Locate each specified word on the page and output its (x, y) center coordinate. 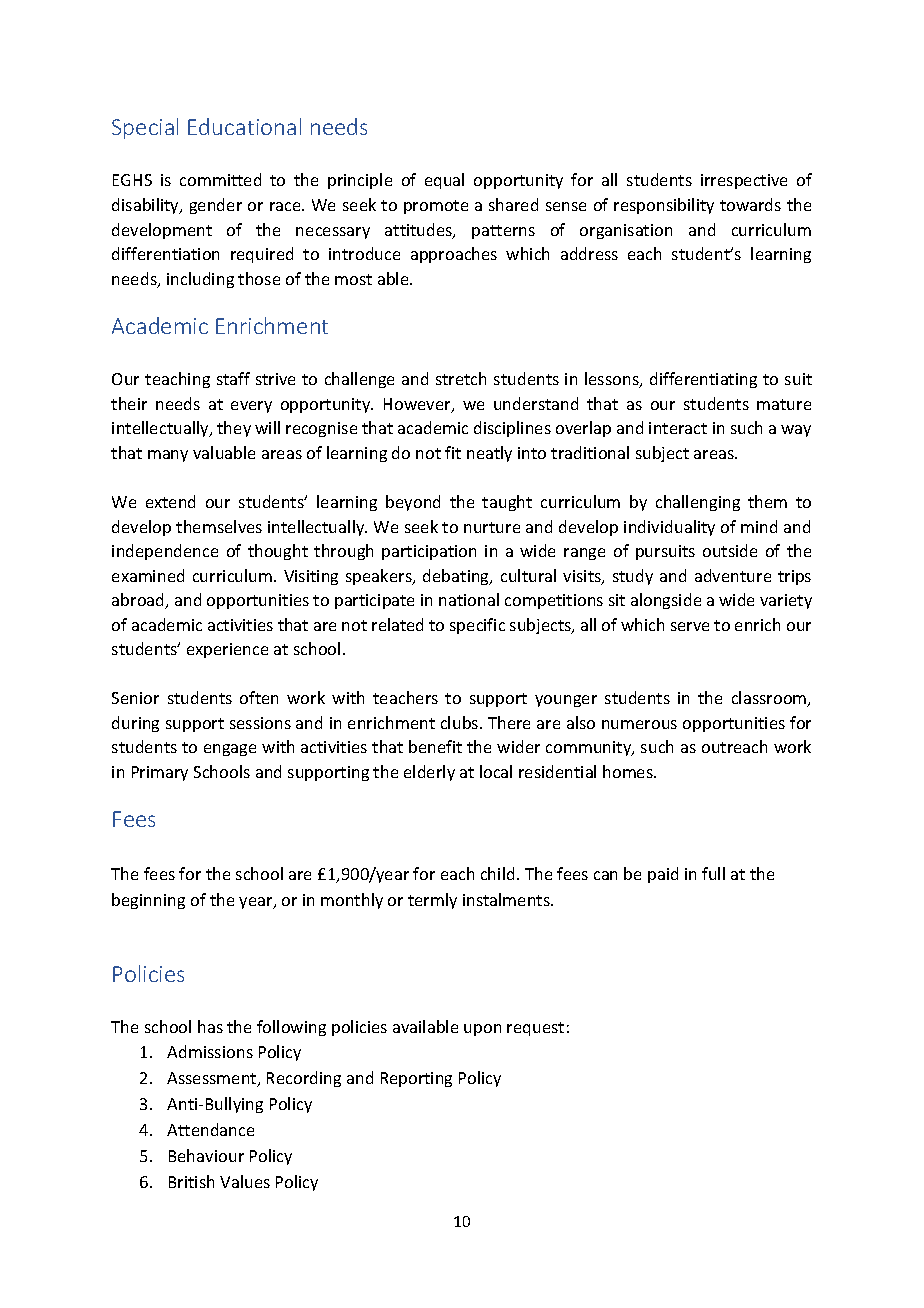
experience (227, 650)
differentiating (703, 380)
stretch (461, 378)
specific (477, 626)
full (713, 873)
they (234, 429)
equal (444, 181)
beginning (148, 901)
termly (432, 901)
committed (220, 179)
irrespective (744, 181)
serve (690, 626)
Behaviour (206, 1155)
